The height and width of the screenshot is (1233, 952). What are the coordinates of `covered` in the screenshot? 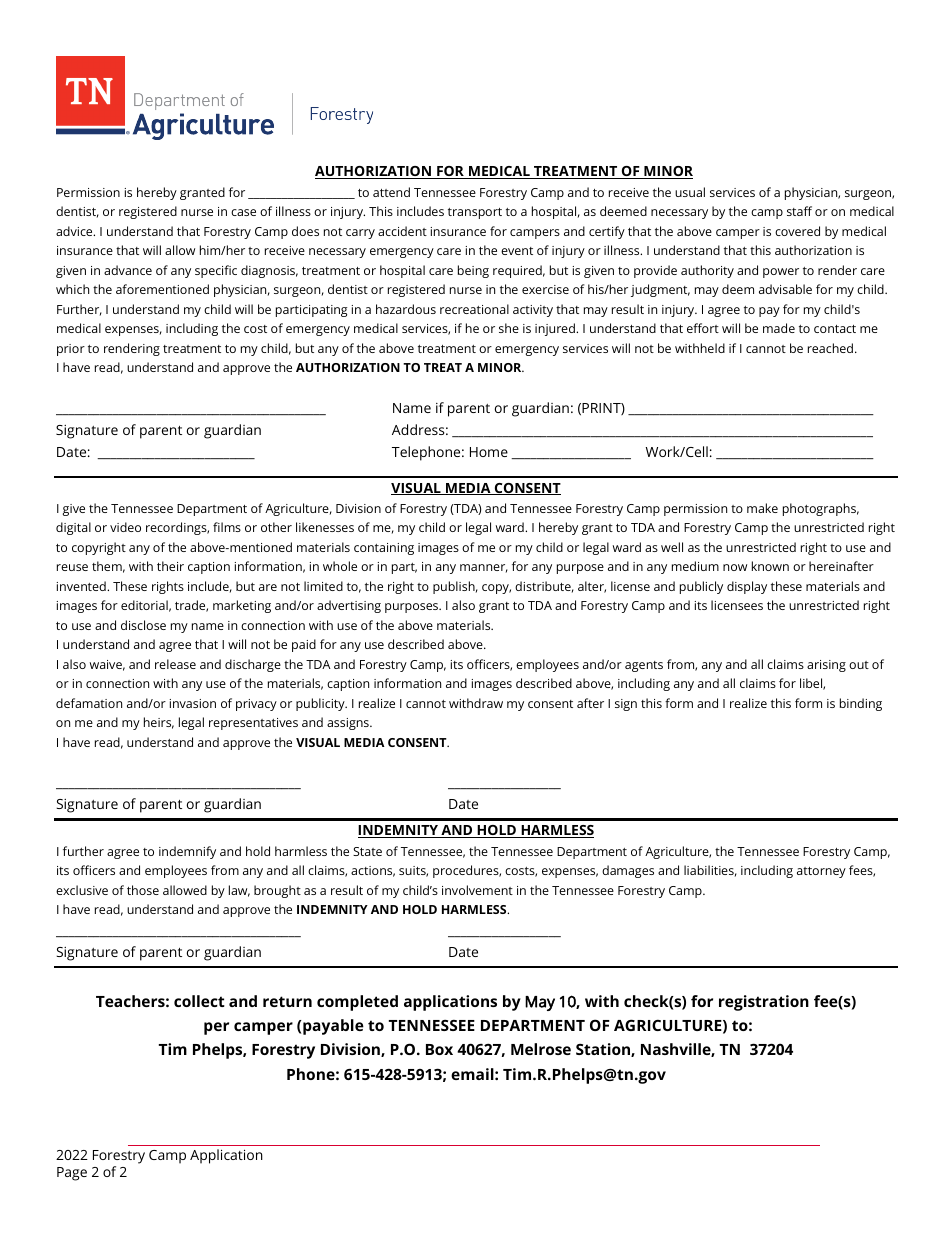 It's located at (797, 231).
